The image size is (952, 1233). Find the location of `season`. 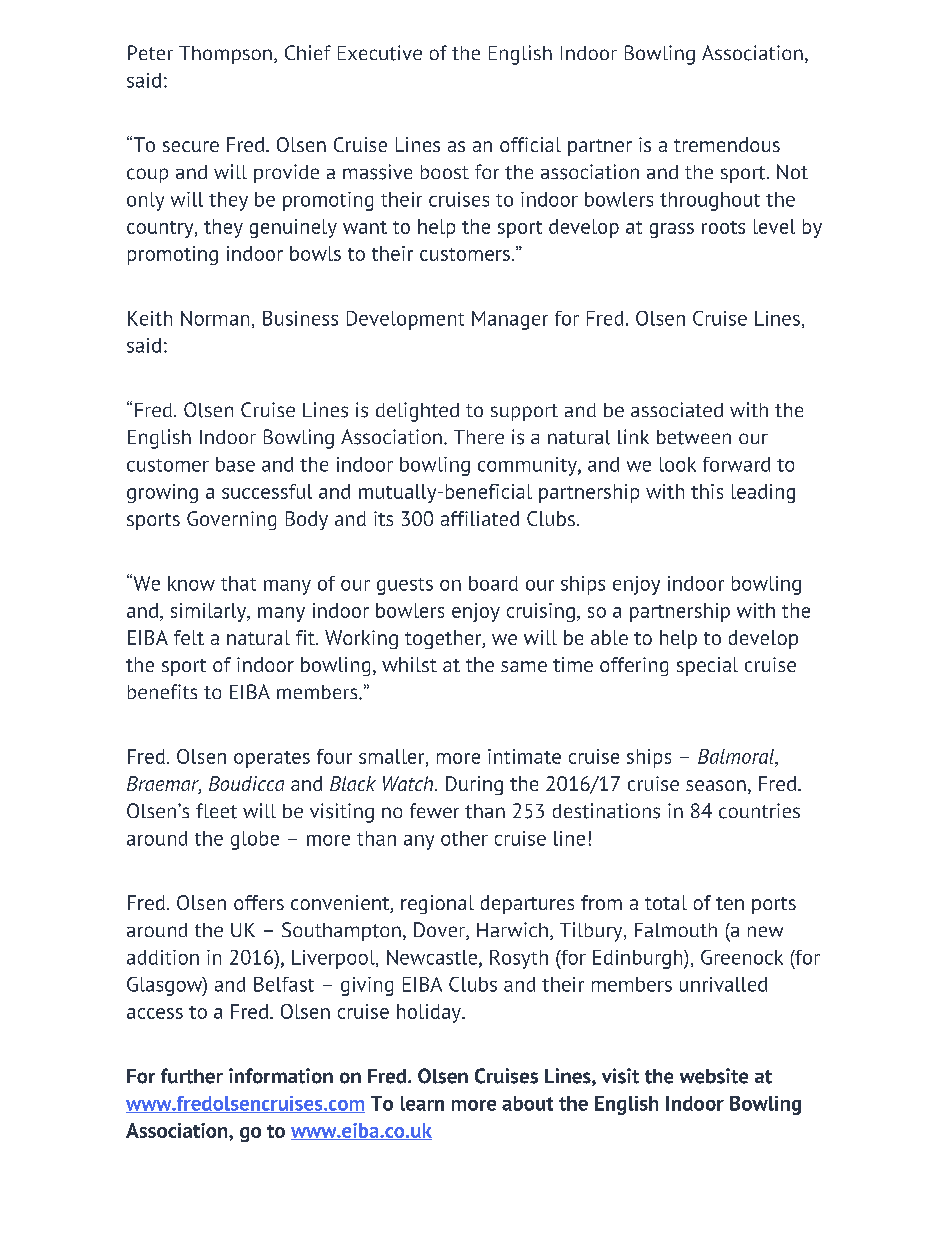

season is located at coordinates (716, 785).
